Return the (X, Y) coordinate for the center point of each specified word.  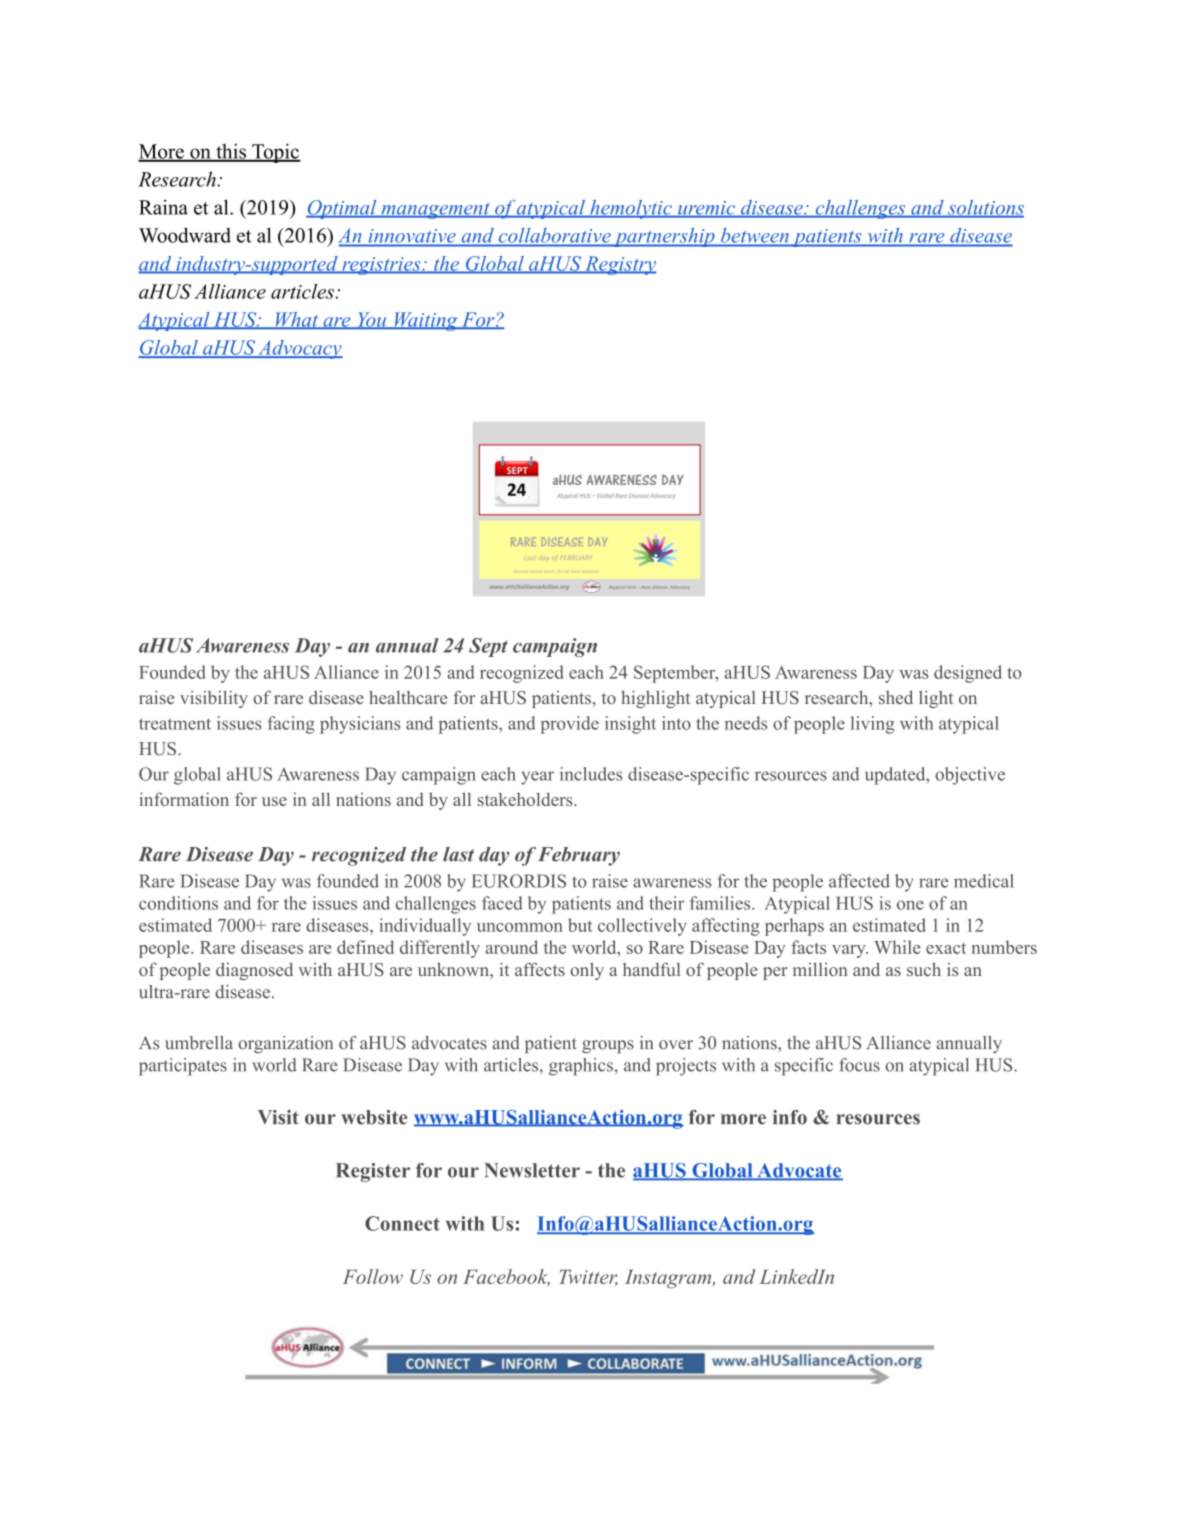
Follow (373, 1276)
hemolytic (631, 209)
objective (970, 776)
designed (968, 674)
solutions (984, 208)
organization (285, 1044)
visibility (214, 699)
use (274, 801)
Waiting (426, 321)
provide (570, 725)
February (579, 856)
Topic (275, 153)
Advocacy (299, 349)
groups (608, 1046)
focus (859, 1065)
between (754, 235)
